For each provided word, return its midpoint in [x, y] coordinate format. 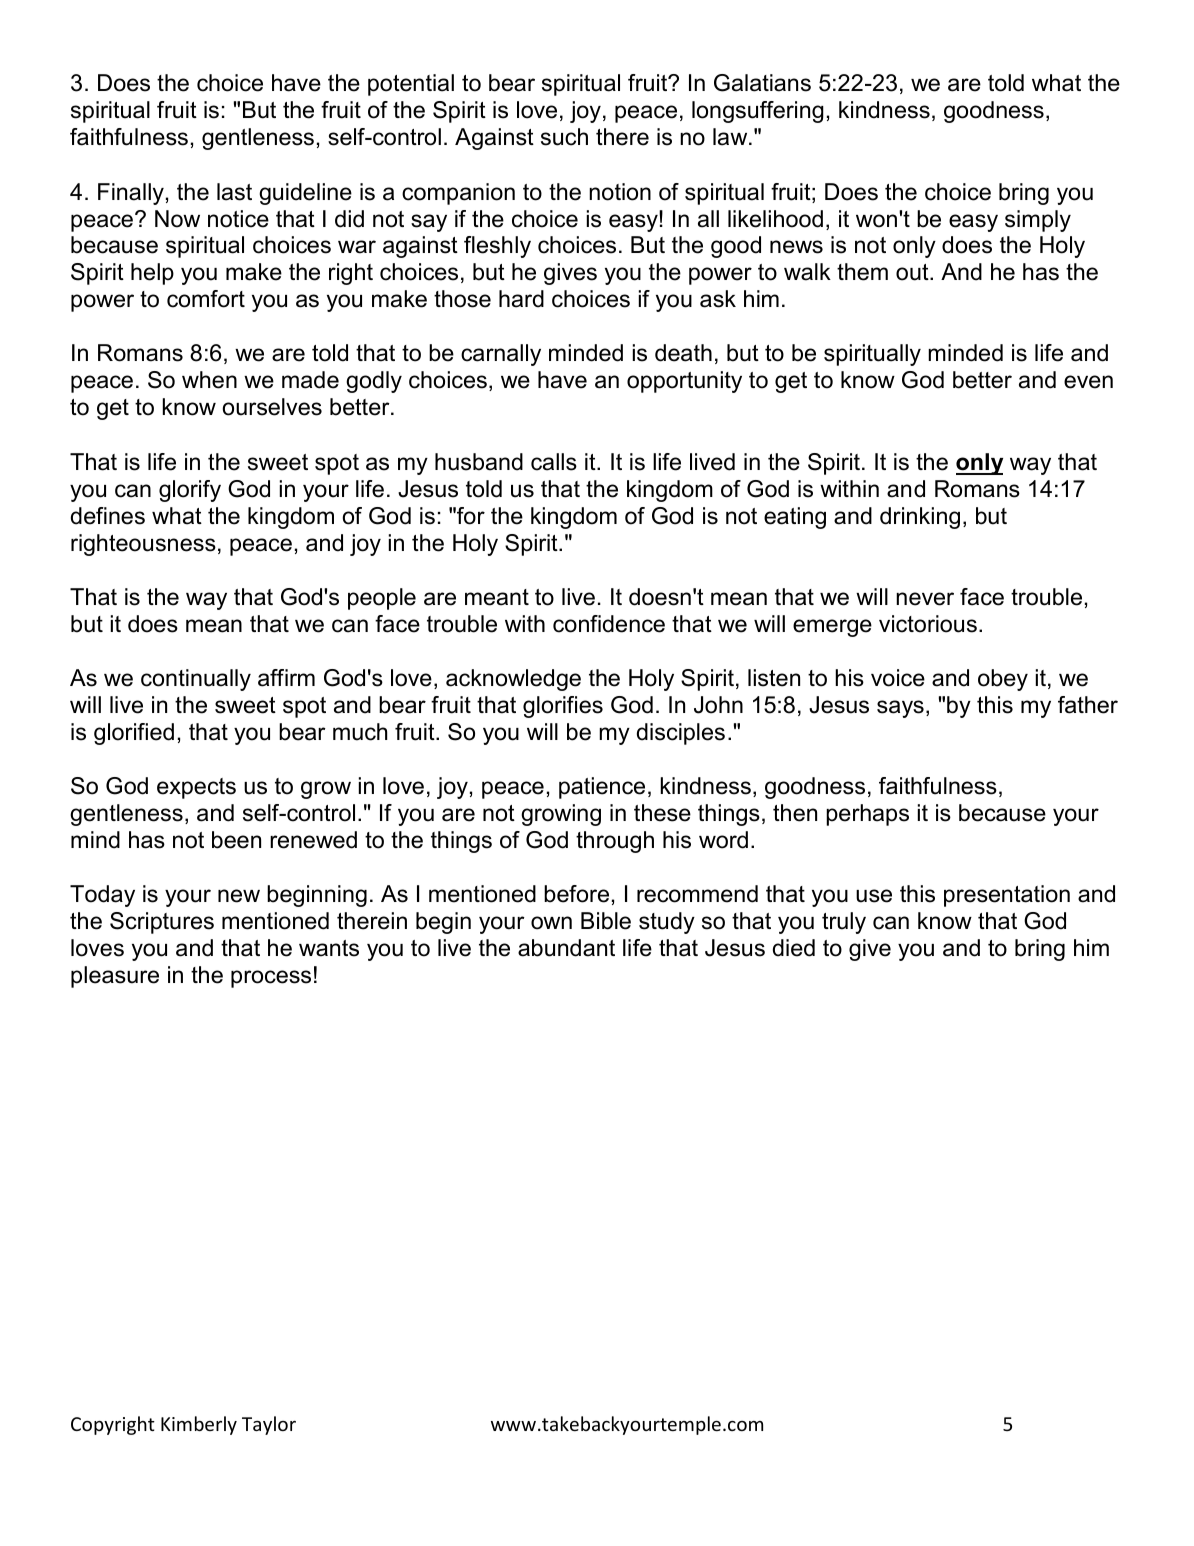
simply [1038, 221]
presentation [1007, 896]
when [209, 380]
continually [196, 680]
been [236, 840]
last [234, 192]
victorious [928, 624]
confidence [609, 624]
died [794, 948]
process [271, 979]
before [576, 894]
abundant [566, 948]
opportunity [684, 382]
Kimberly [199, 1425]
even [1088, 382]
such [564, 137]
